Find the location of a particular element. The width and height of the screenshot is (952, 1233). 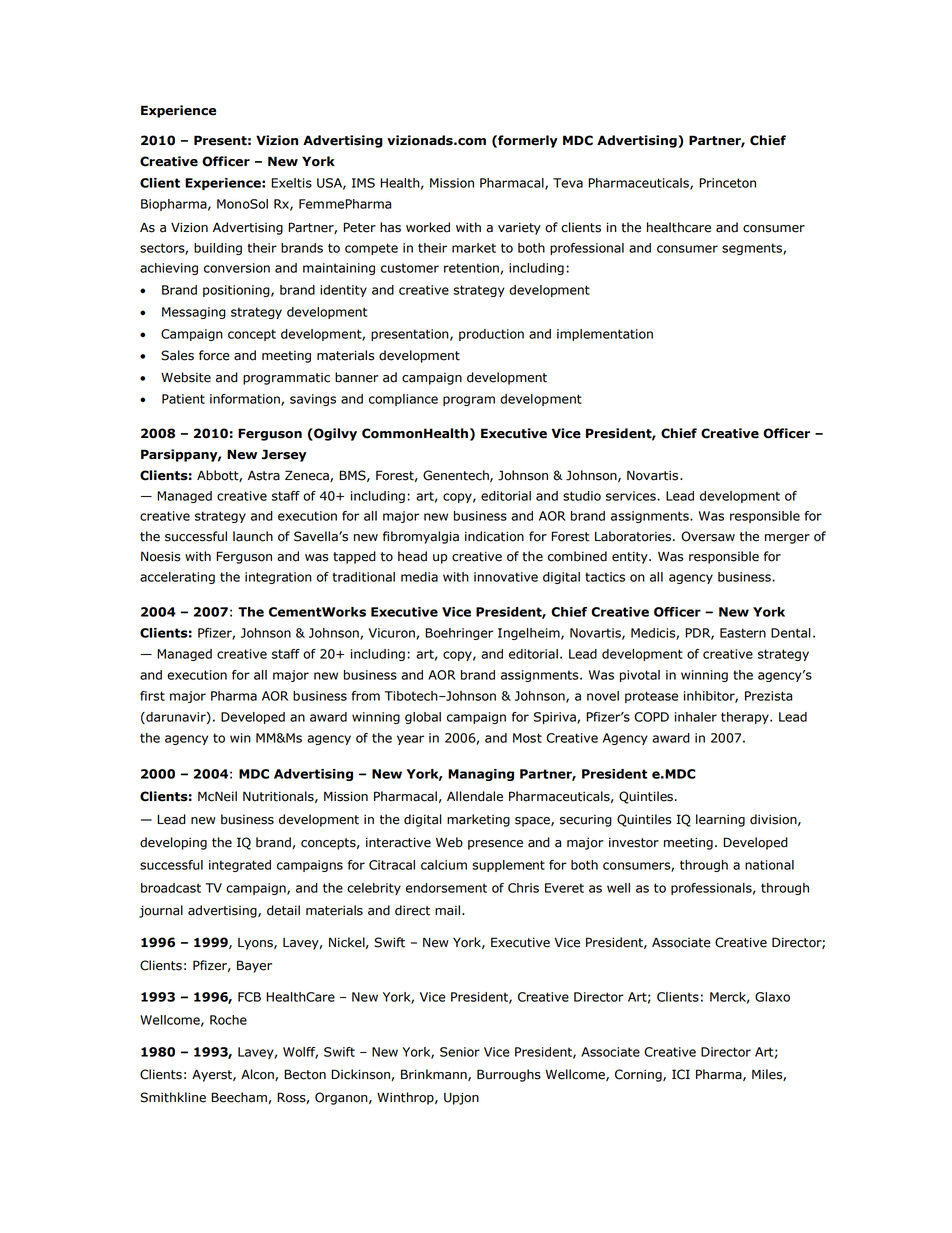

building is located at coordinates (218, 249).
